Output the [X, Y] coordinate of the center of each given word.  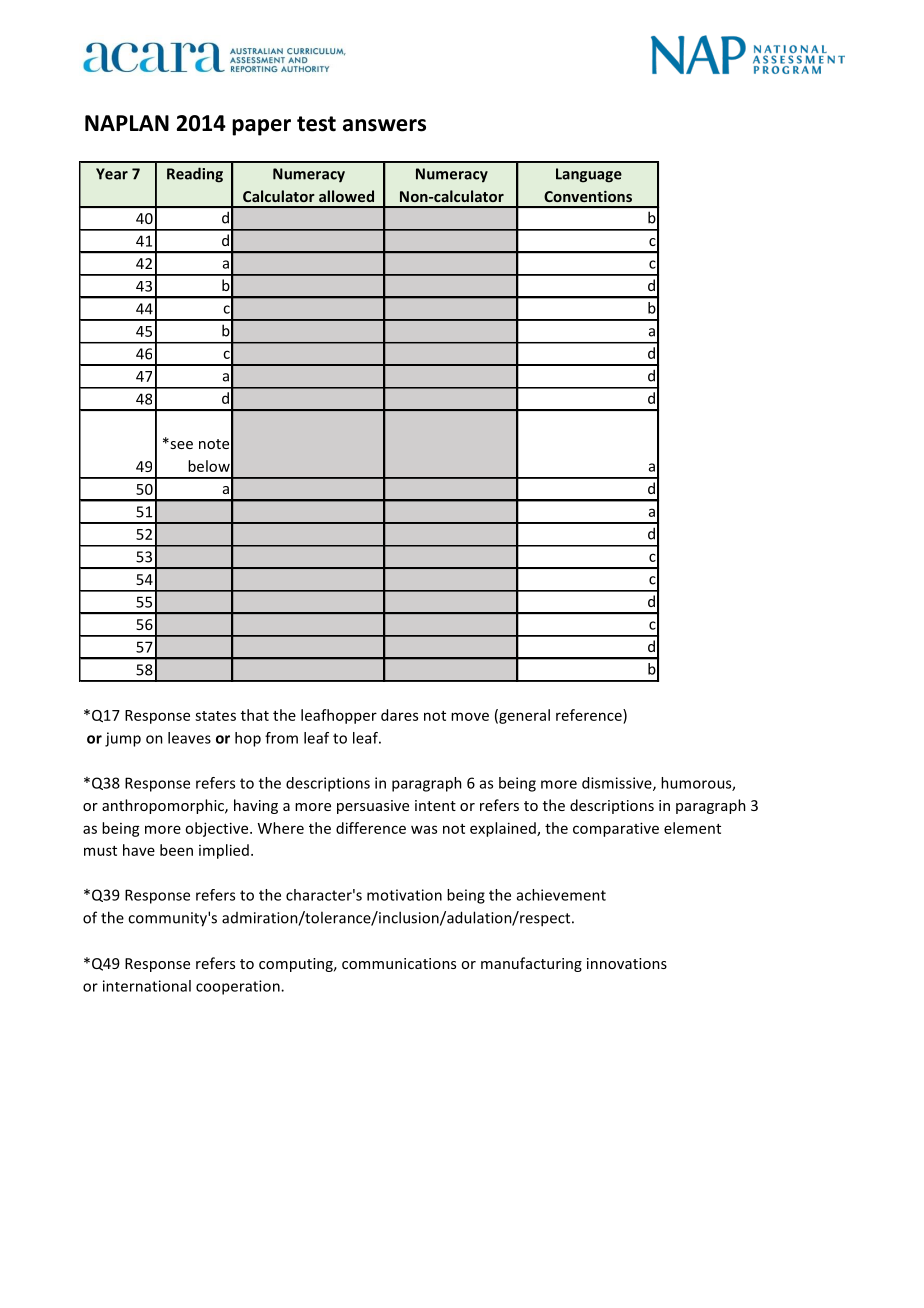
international [147, 986]
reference [590, 715]
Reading [195, 175]
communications [399, 963]
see [180, 444]
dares [399, 715]
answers [384, 125]
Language [589, 175]
